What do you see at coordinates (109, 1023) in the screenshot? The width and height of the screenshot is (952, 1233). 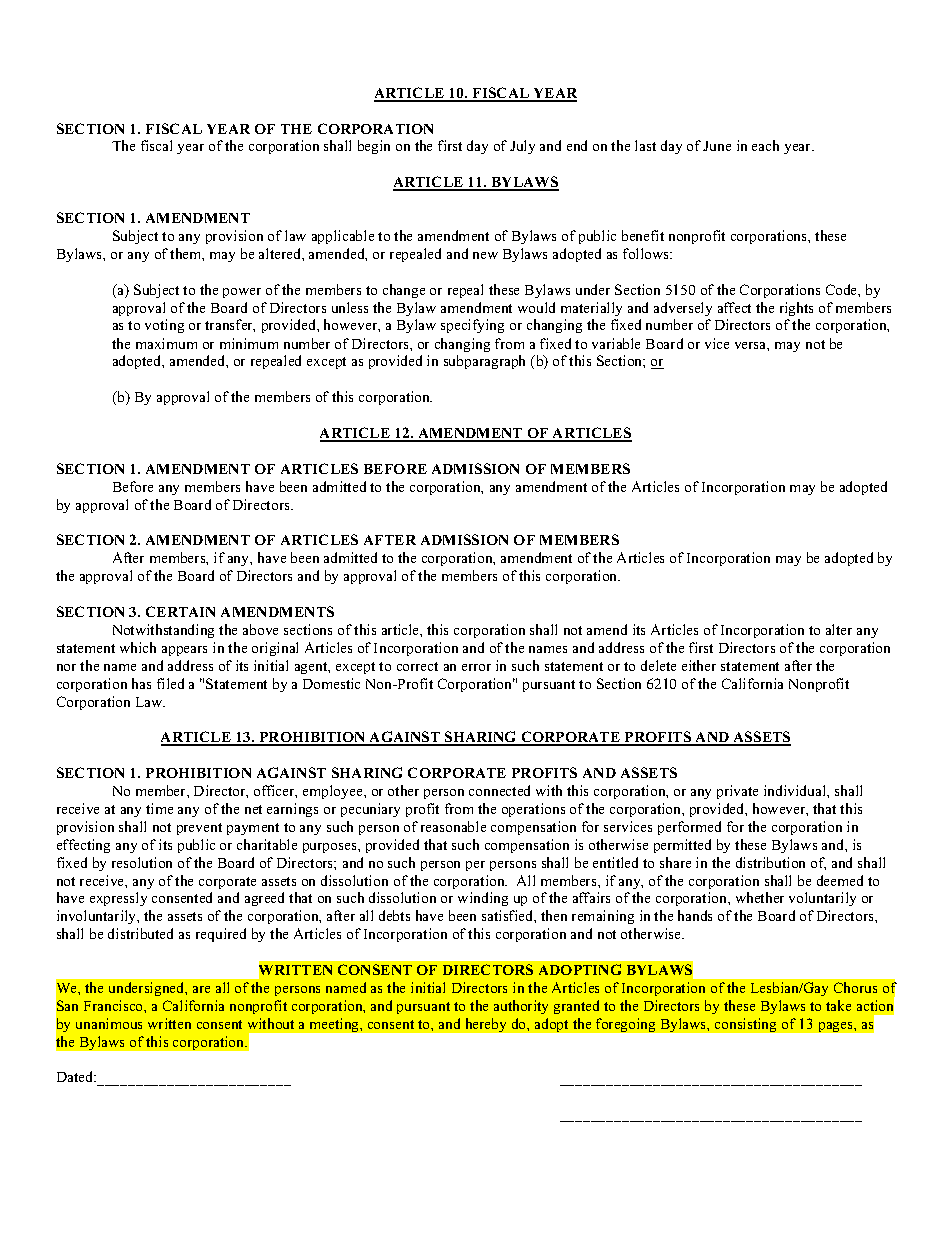 I see `unanimous` at bounding box center [109, 1023].
